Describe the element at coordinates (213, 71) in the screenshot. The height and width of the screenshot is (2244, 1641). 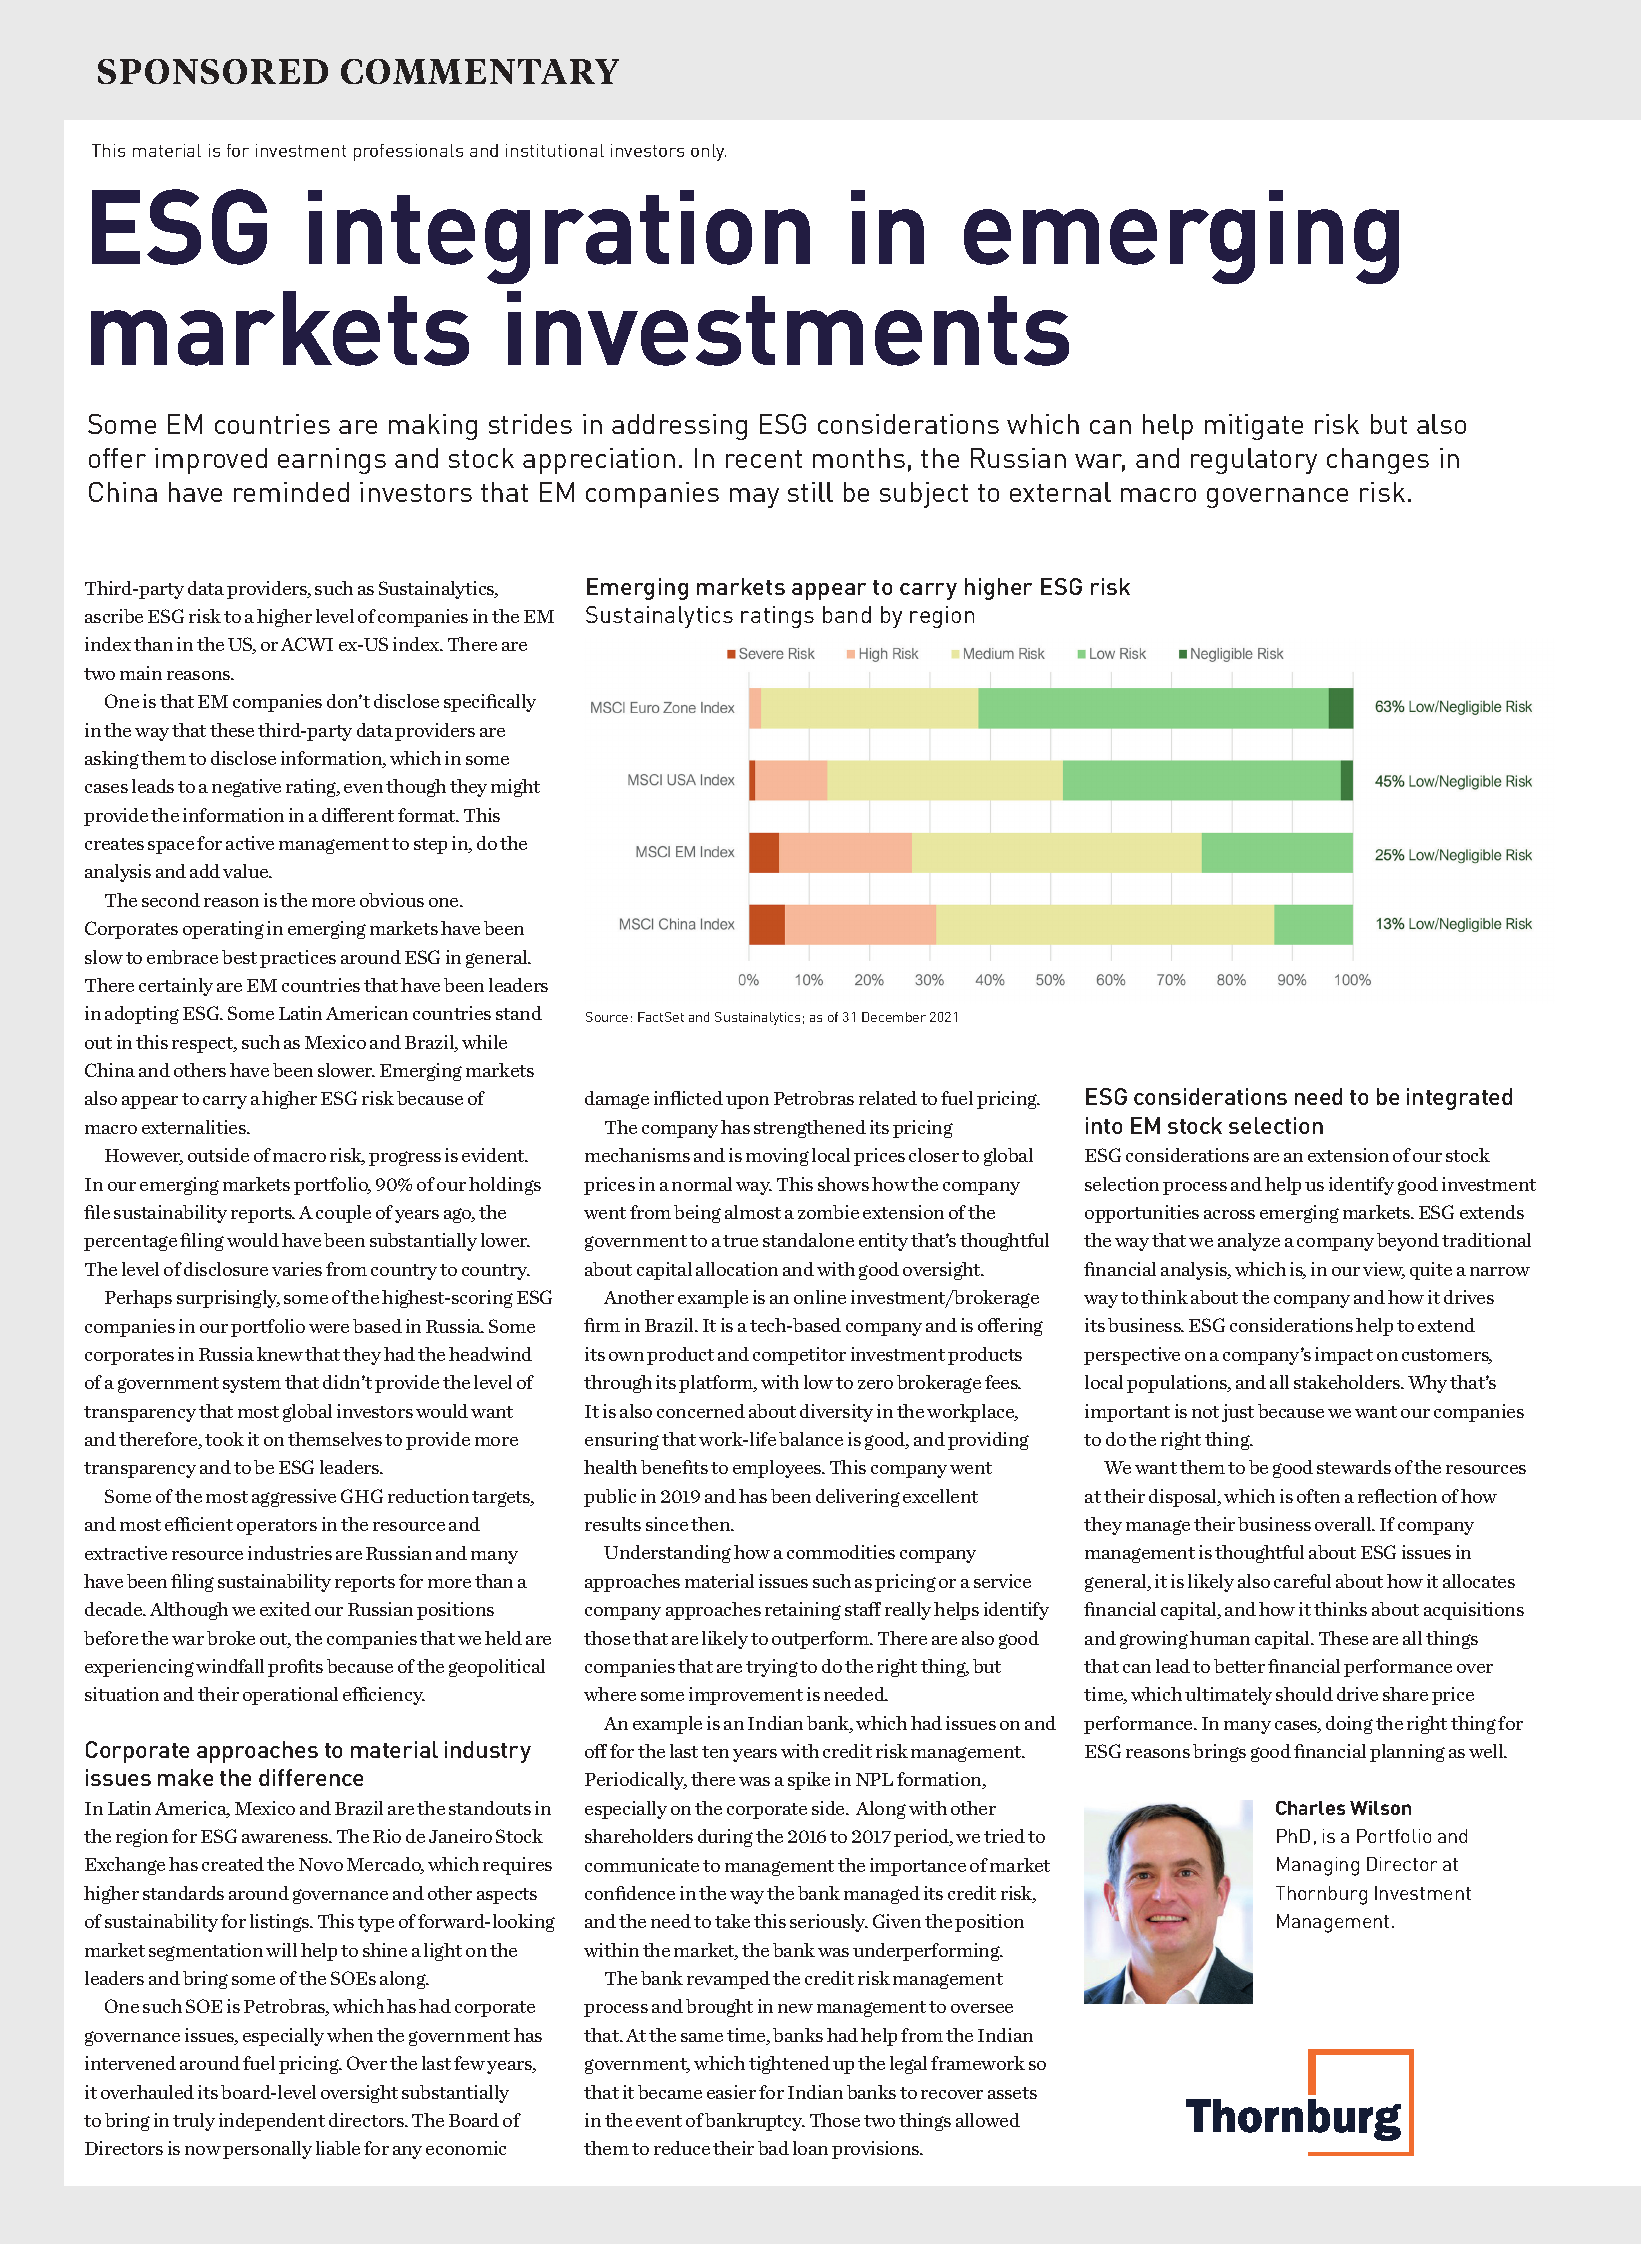
I see `SPONSORED` at that location.
